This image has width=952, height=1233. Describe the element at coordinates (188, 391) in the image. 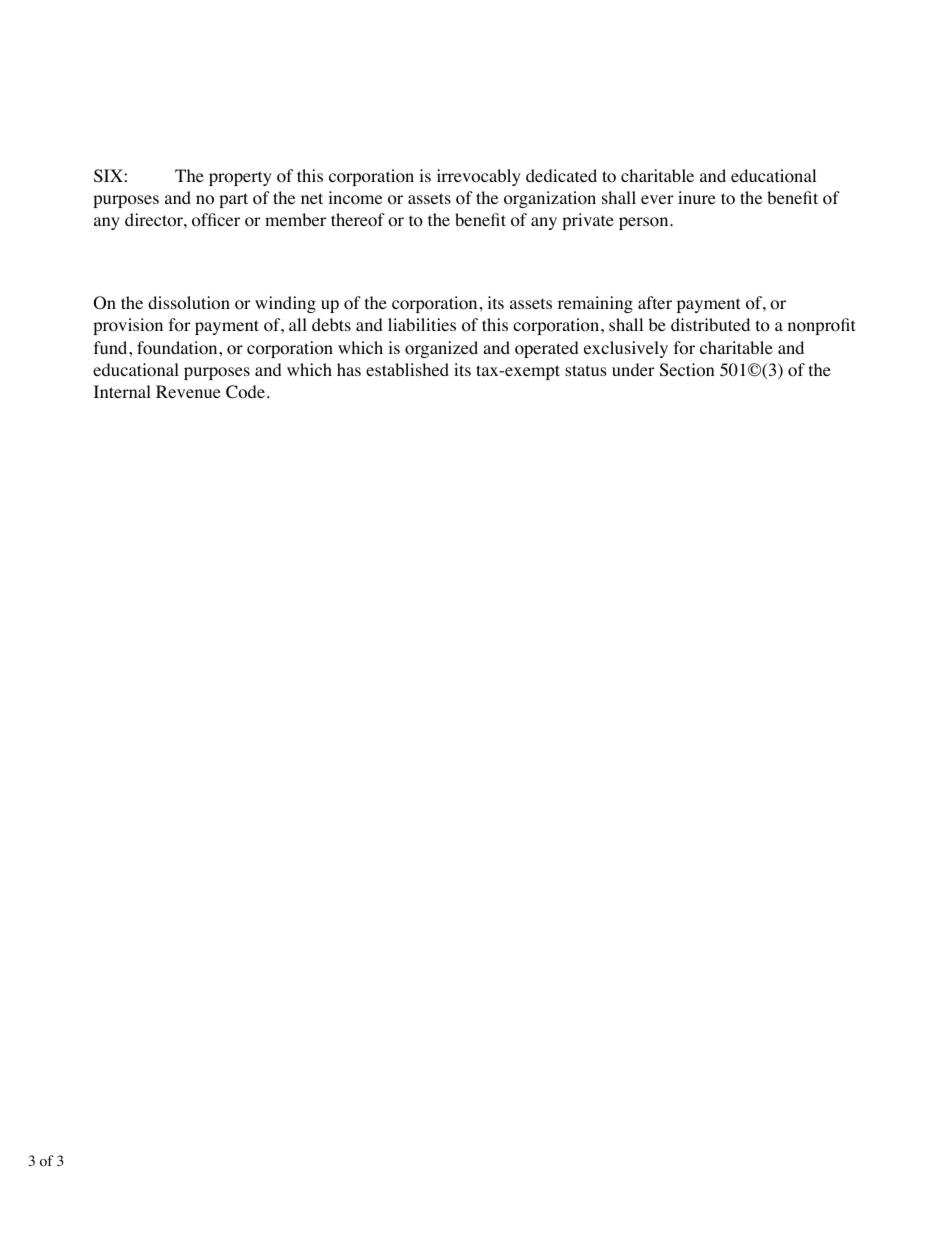

I see `Revenue` at that location.
